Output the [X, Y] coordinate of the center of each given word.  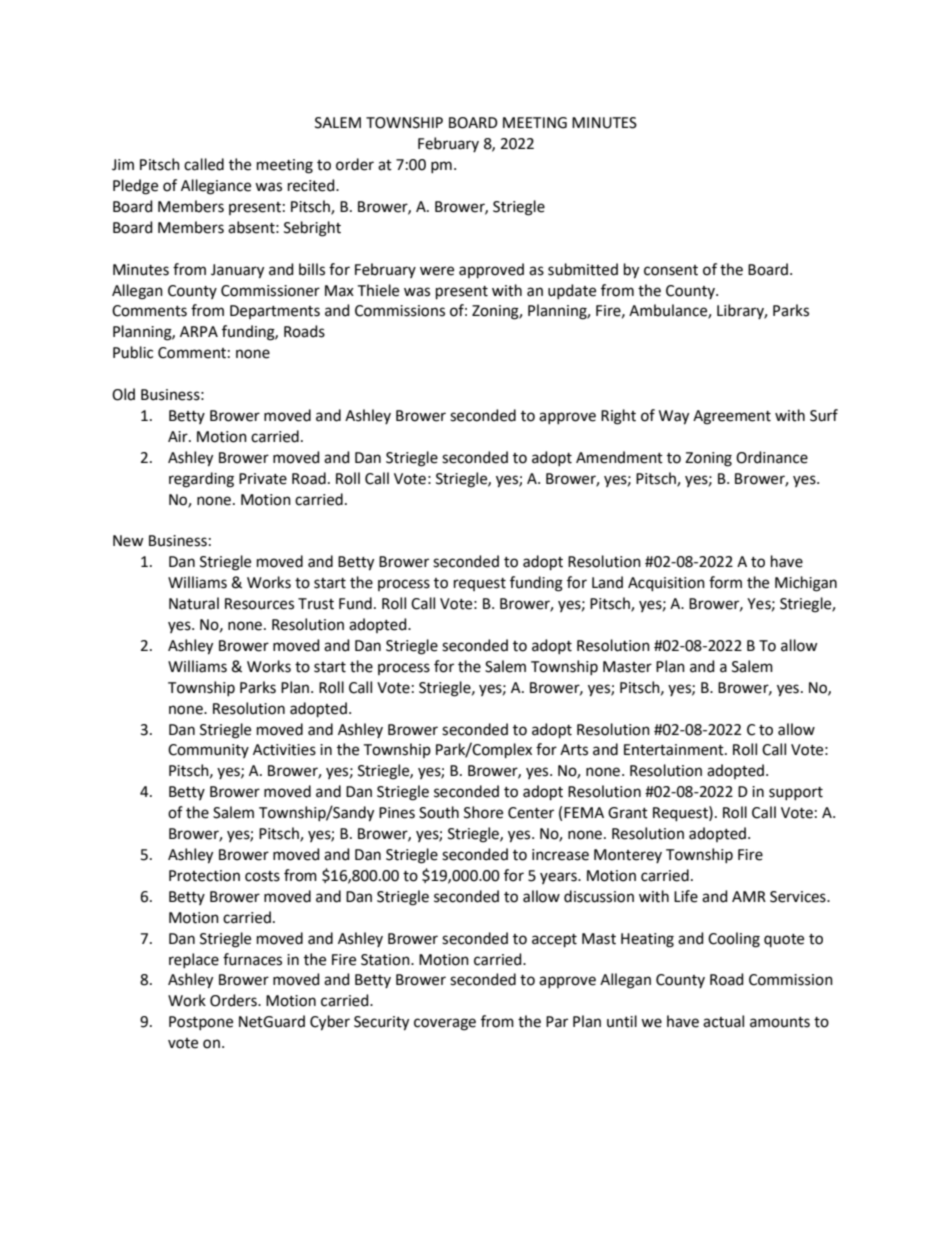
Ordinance [772, 457]
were [437, 271]
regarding [201, 480]
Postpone [201, 1023]
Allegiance [216, 187]
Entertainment [675, 750]
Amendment [619, 457]
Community [208, 751]
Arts [574, 750]
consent [671, 270]
